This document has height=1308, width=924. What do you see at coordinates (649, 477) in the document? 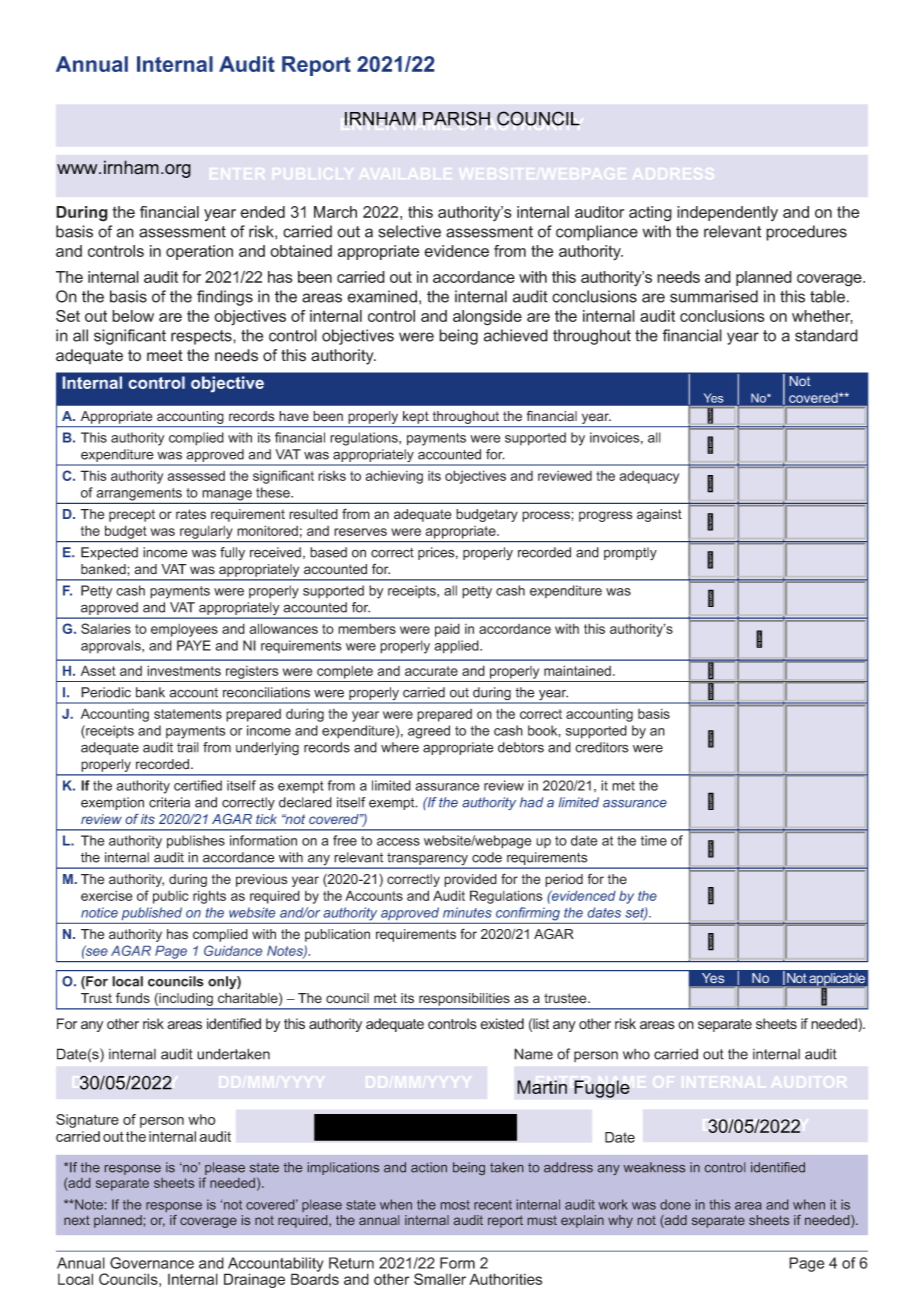
I see `adequacy` at bounding box center [649, 477].
